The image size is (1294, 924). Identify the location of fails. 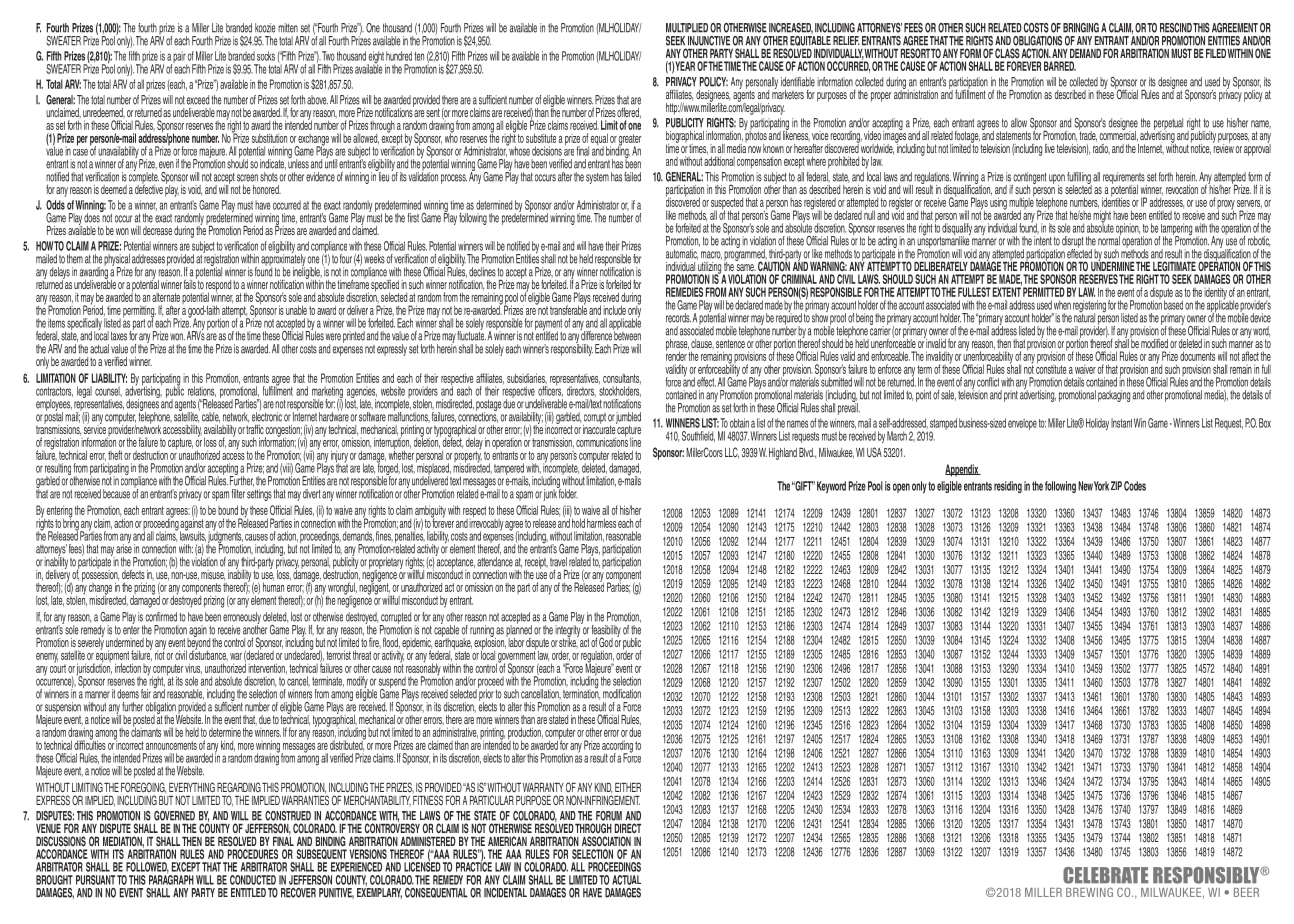
(190, 283).
